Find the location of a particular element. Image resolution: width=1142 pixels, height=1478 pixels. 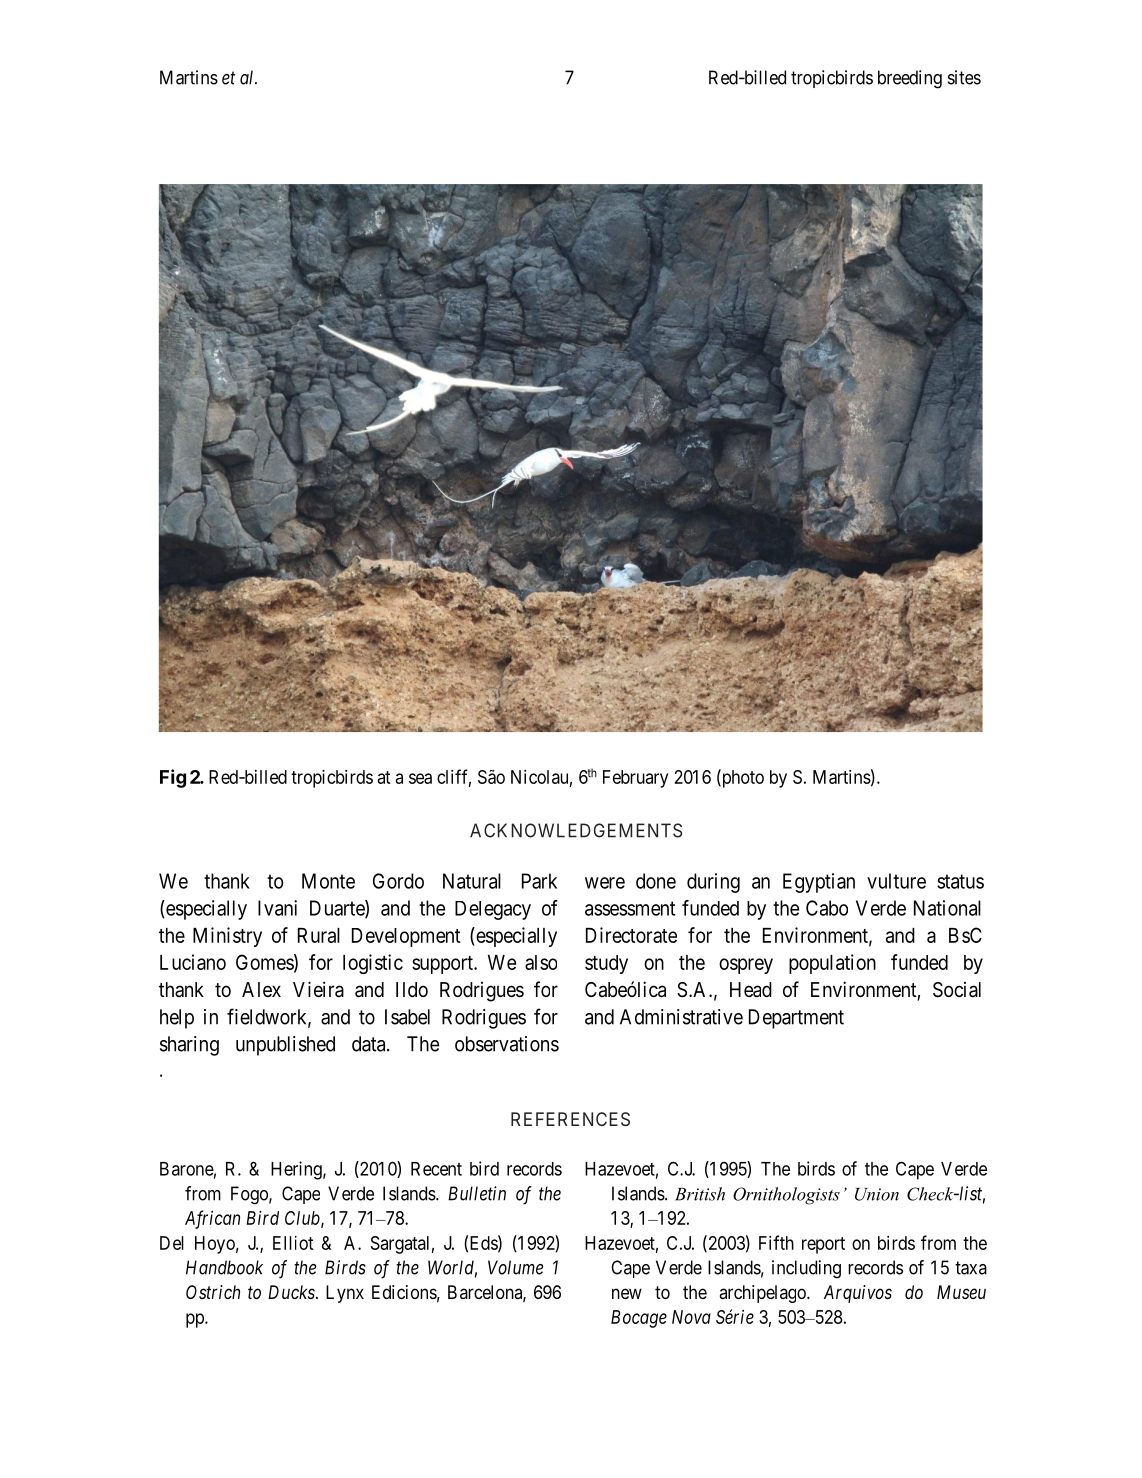

Monte is located at coordinates (328, 881).
